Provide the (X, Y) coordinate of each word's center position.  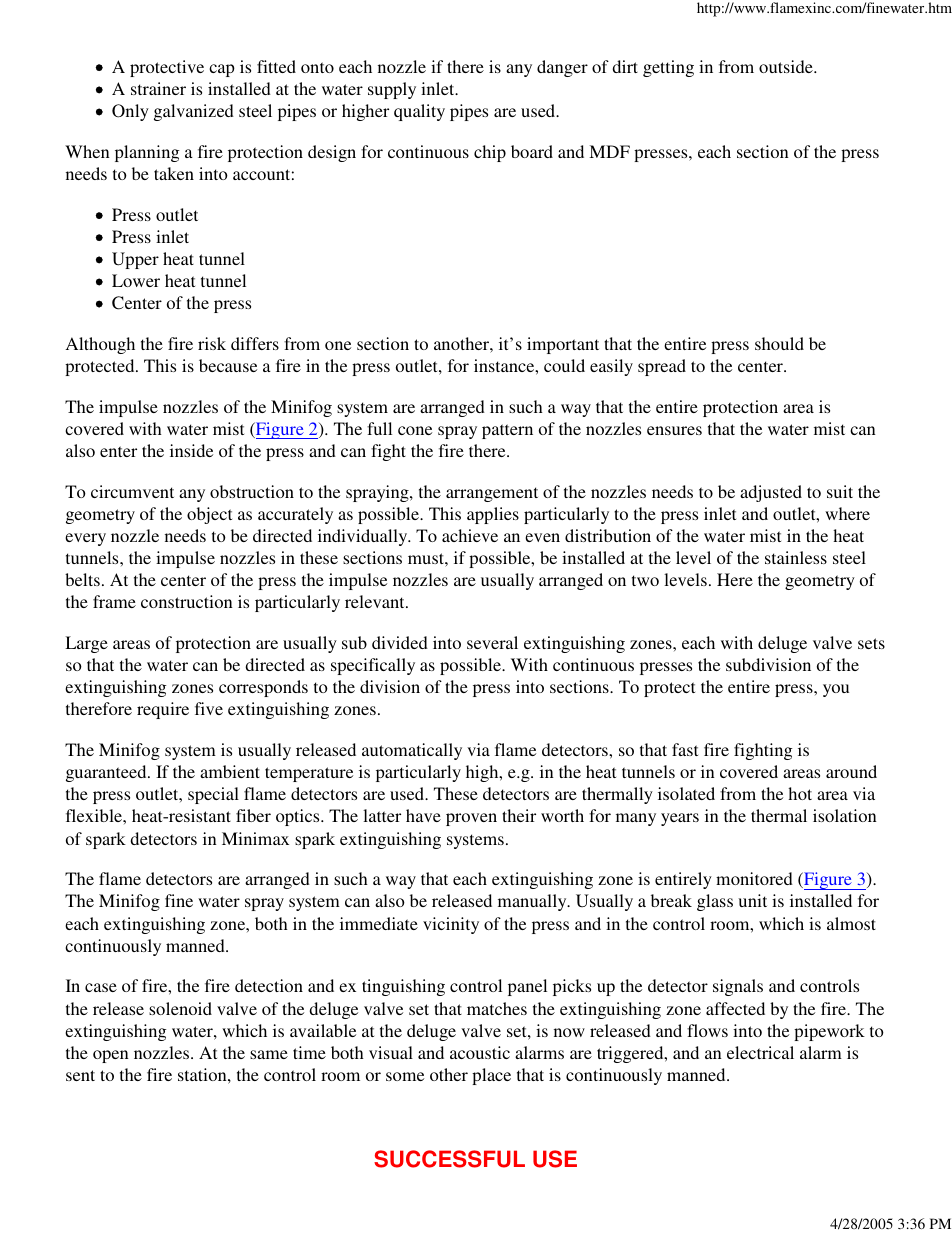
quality (419, 112)
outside (787, 66)
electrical (760, 1052)
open (111, 1056)
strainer (158, 88)
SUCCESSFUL (449, 1159)
